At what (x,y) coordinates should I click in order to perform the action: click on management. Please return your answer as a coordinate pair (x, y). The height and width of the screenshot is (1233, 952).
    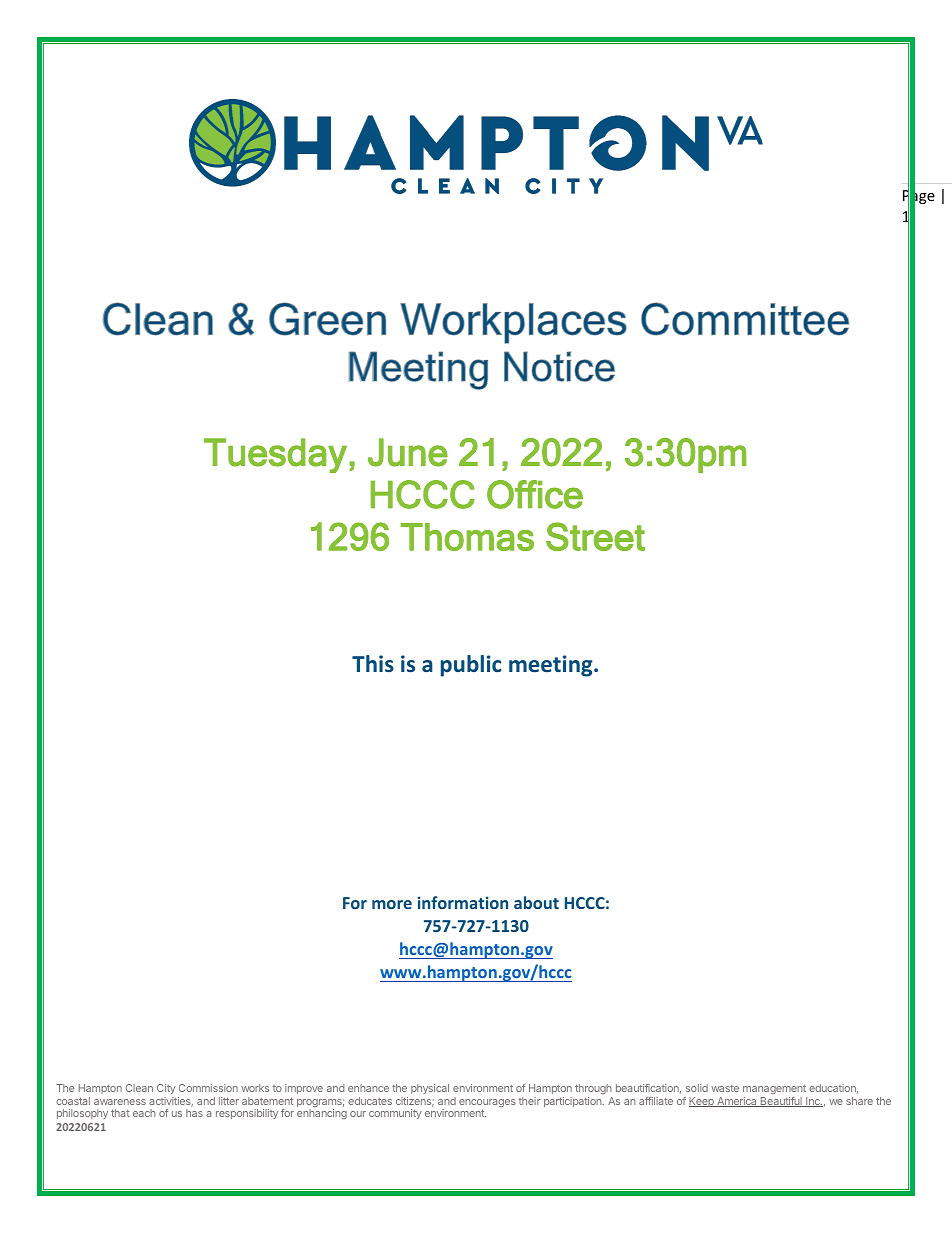
    Looking at the image, I should click on (774, 1089).
